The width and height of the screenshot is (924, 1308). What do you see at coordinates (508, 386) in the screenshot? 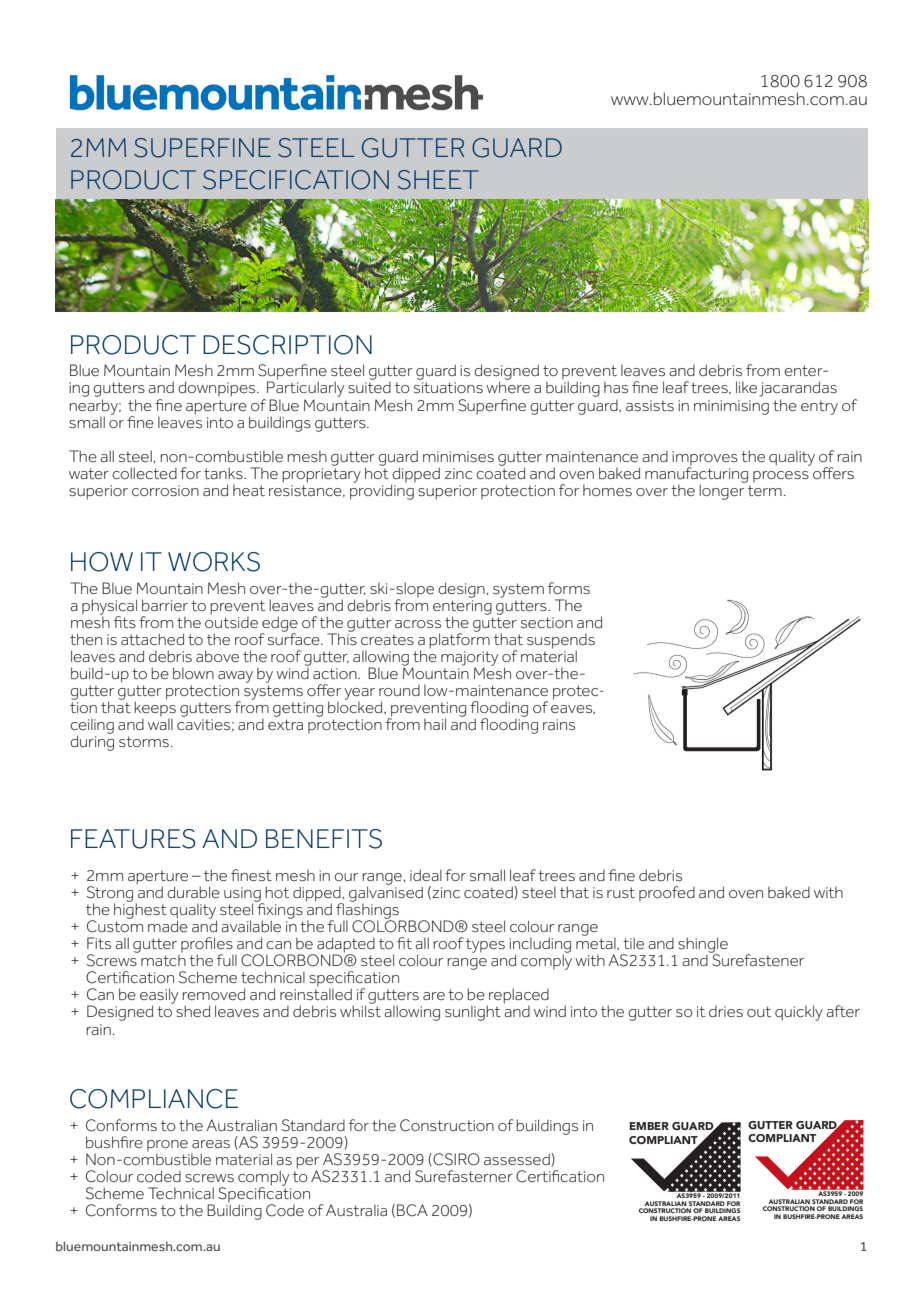
I see `where` at bounding box center [508, 386].
